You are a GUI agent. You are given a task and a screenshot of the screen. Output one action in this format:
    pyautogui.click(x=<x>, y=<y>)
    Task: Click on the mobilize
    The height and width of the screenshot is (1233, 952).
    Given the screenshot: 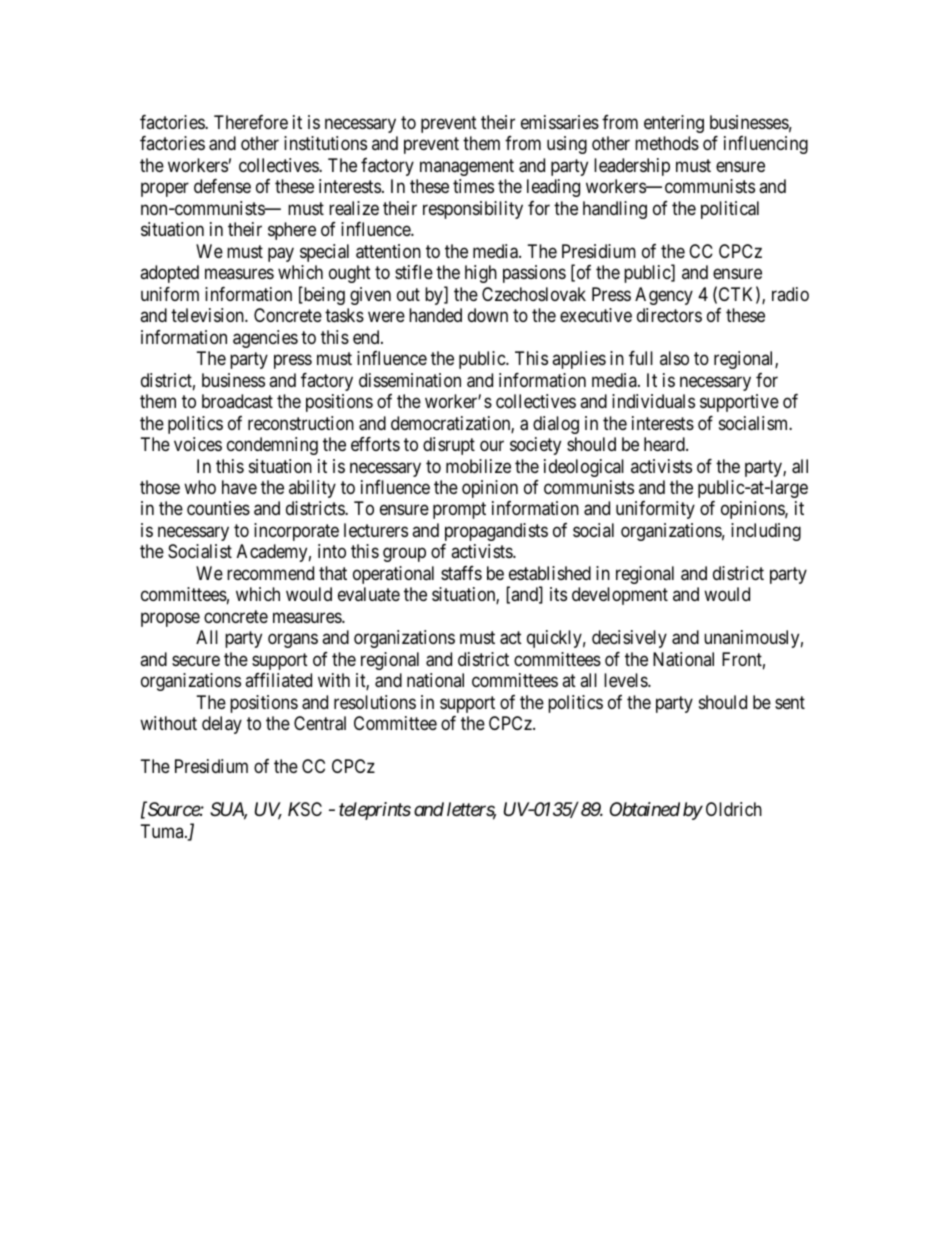 What is the action you would take?
    pyautogui.click(x=478, y=466)
